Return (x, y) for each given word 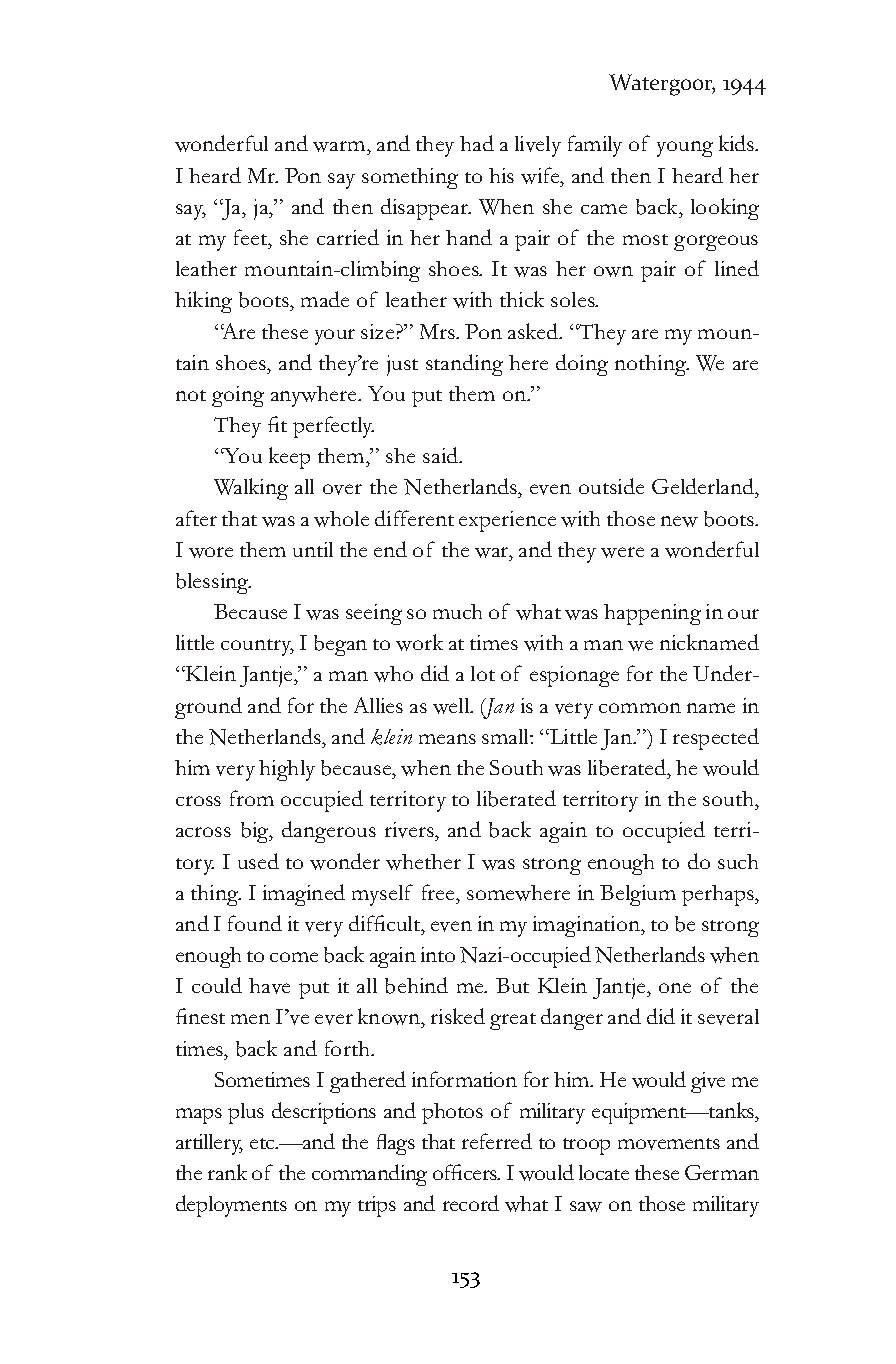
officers (466, 1172)
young (685, 149)
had (477, 143)
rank (227, 1172)
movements (669, 1144)
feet (252, 237)
